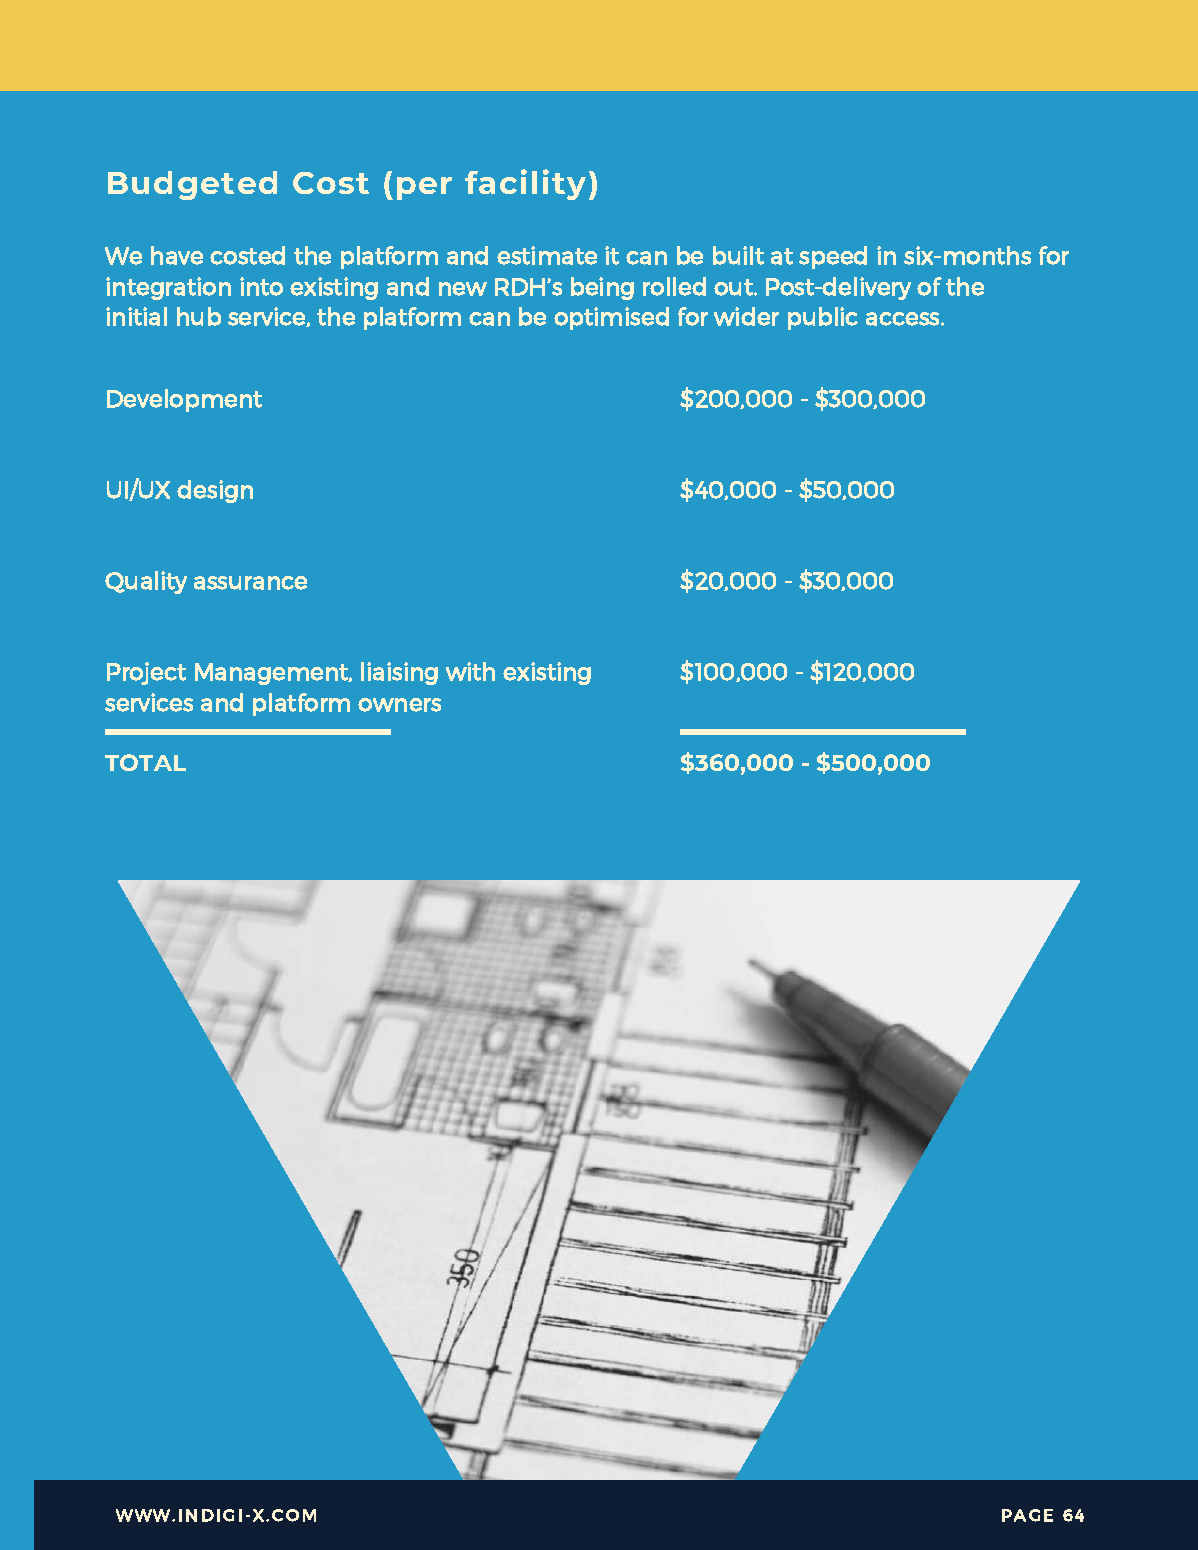 The height and width of the screenshot is (1550, 1198). What do you see at coordinates (192, 185) in the screenshot?
I see `Budgeted` at bounding box center [192, 185].
